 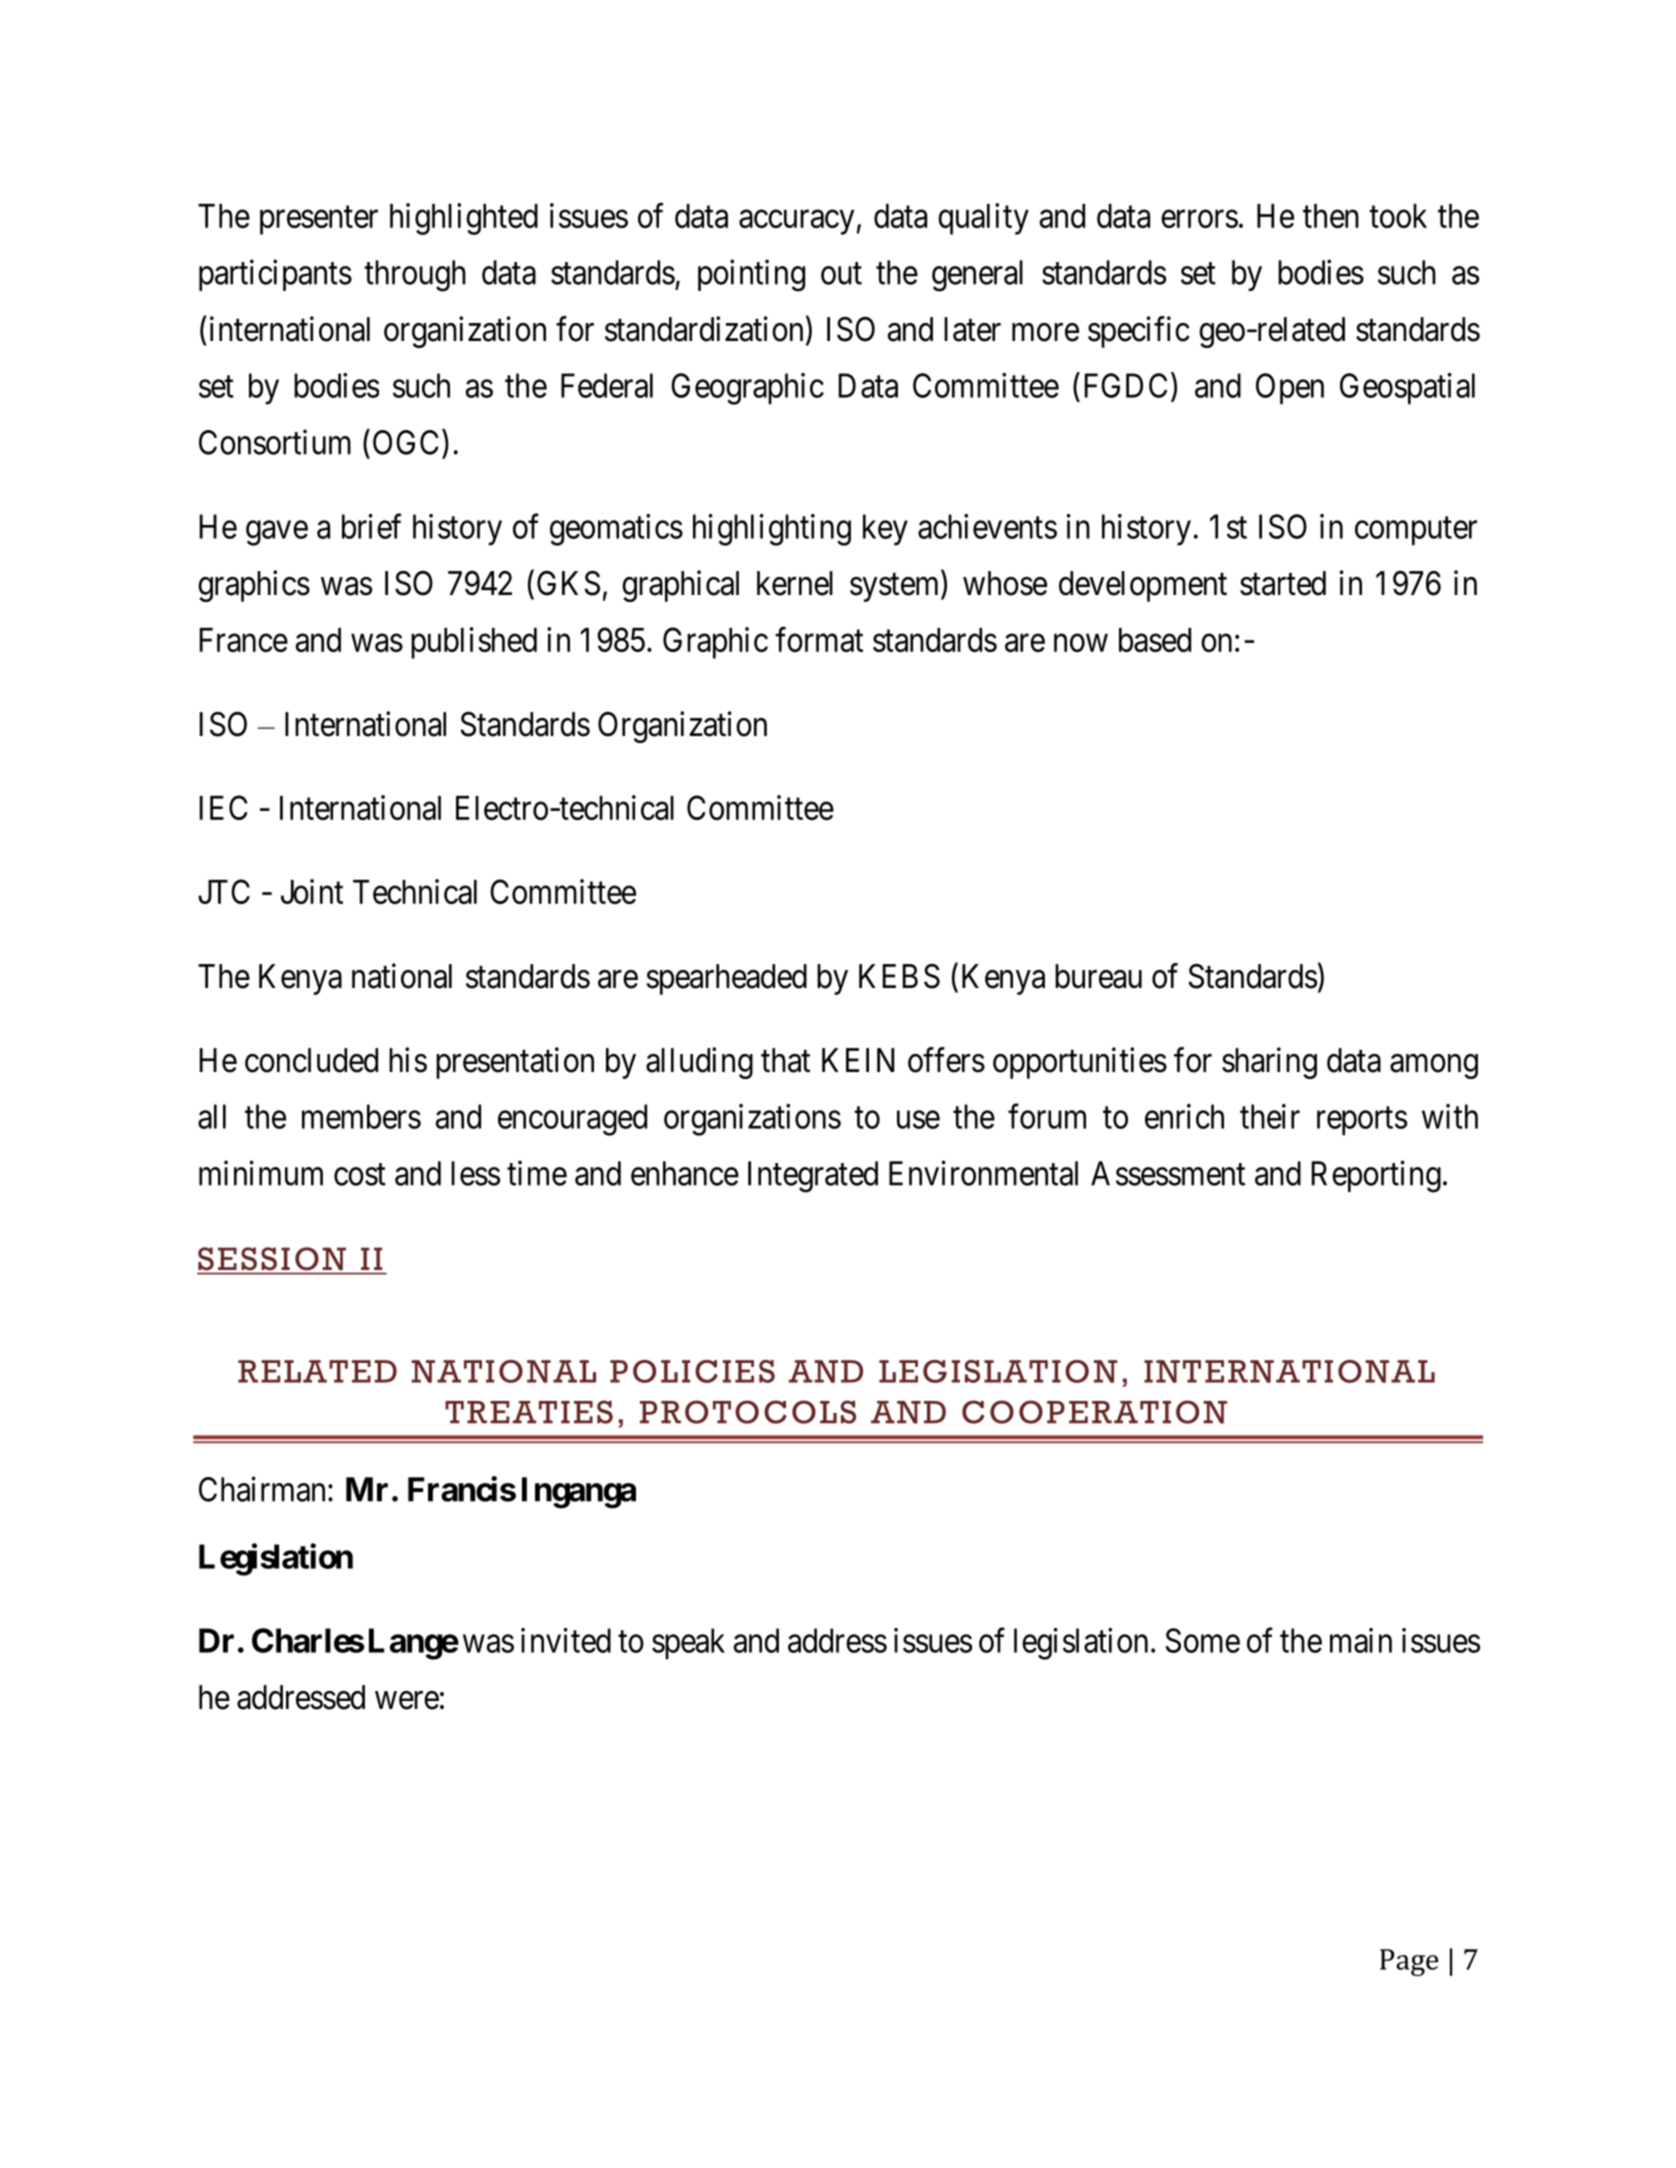 I want to click on KEIN, so click(x=858, y=1060).
